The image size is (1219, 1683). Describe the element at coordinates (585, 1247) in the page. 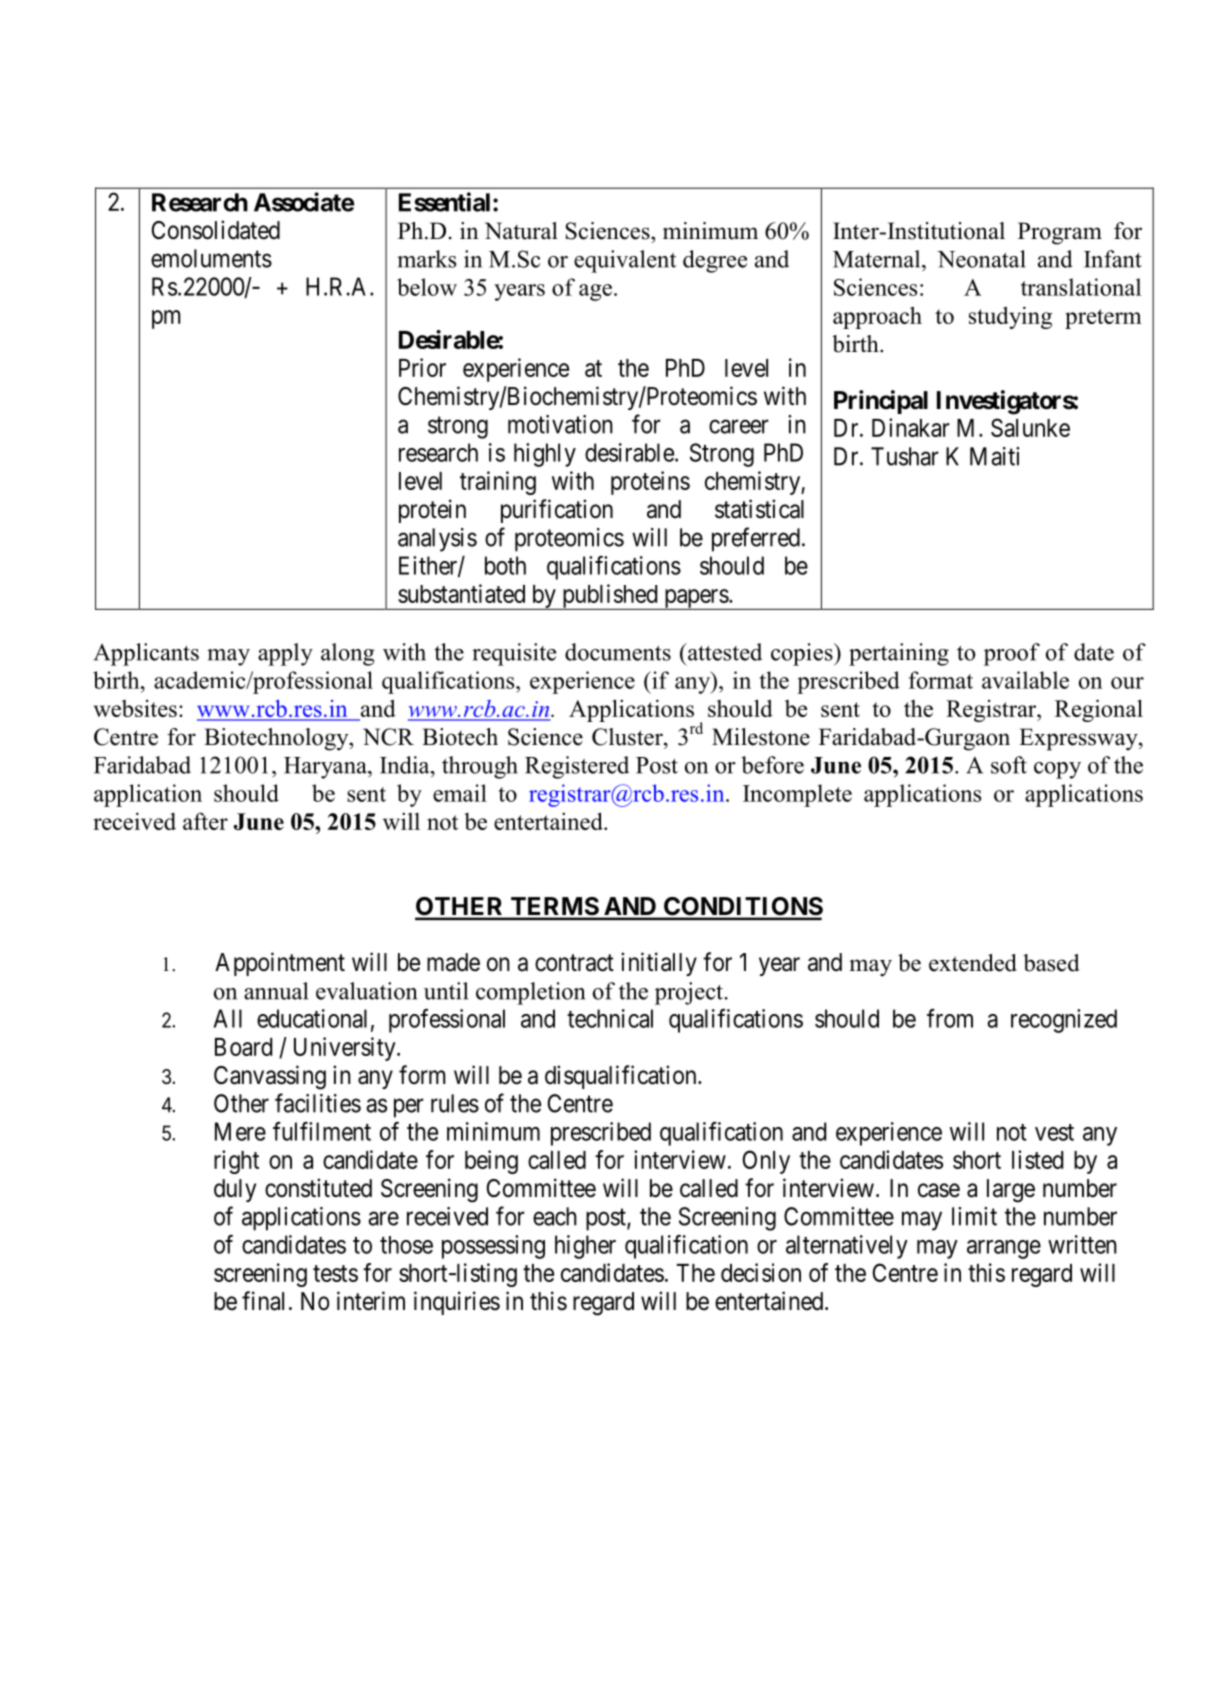

I see `higher` at that location.
